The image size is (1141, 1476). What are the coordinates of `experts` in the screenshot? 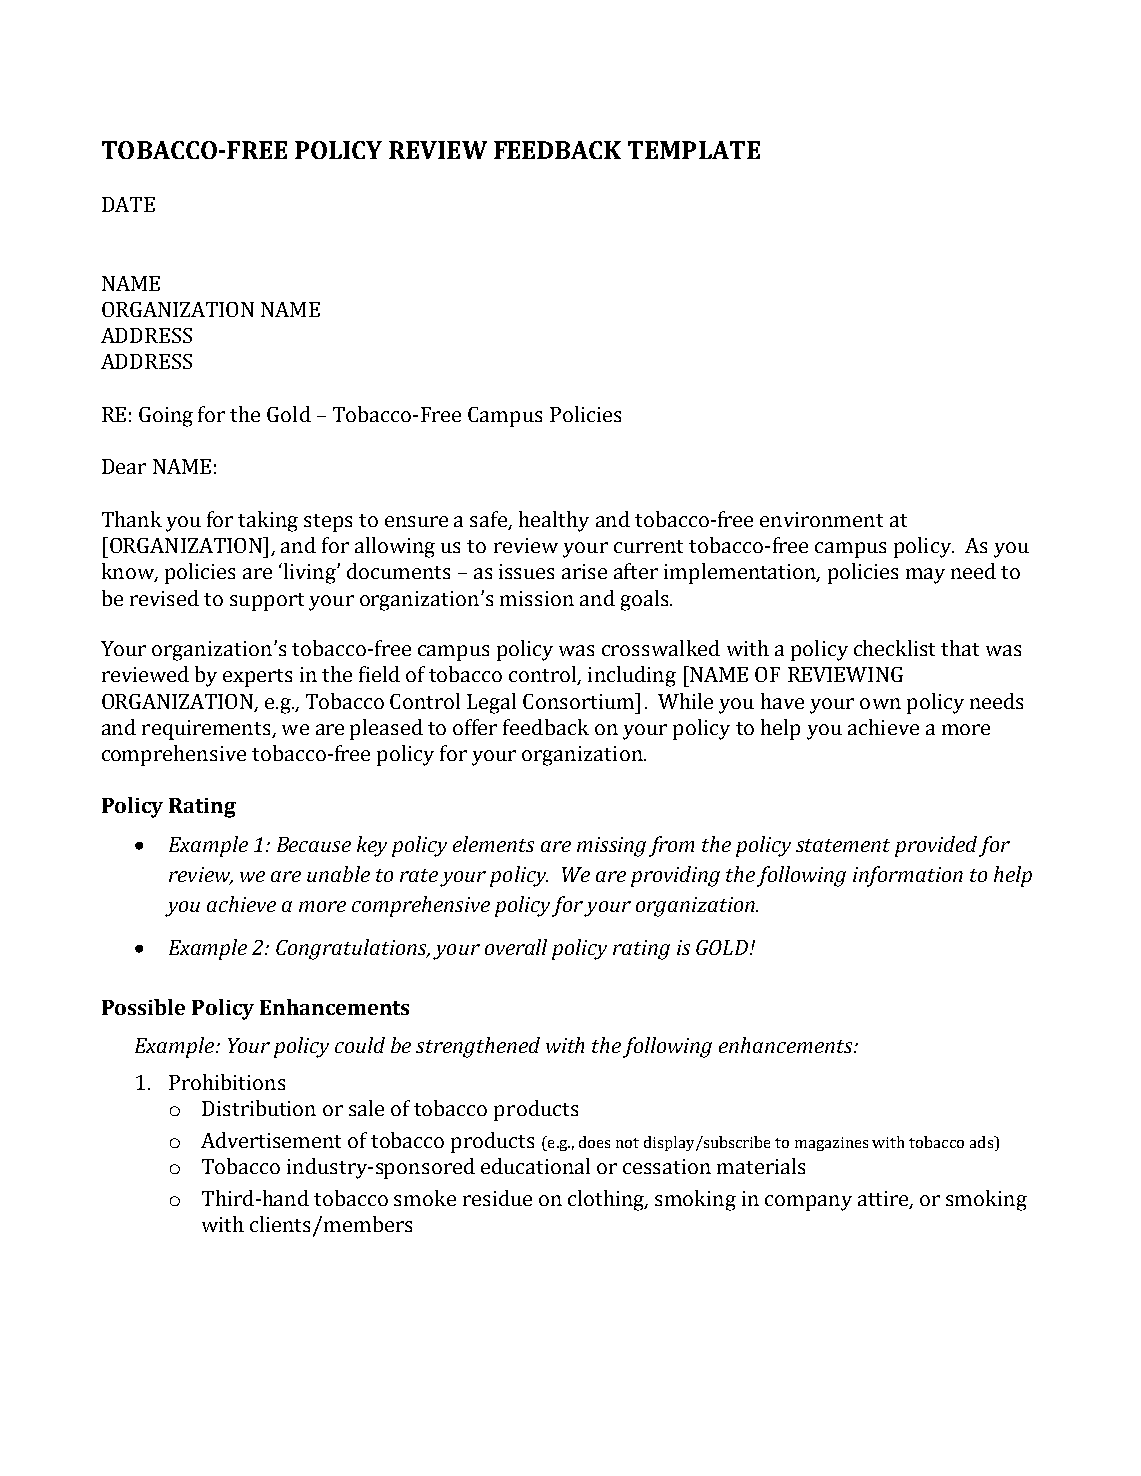 It's located at (257, 678).
